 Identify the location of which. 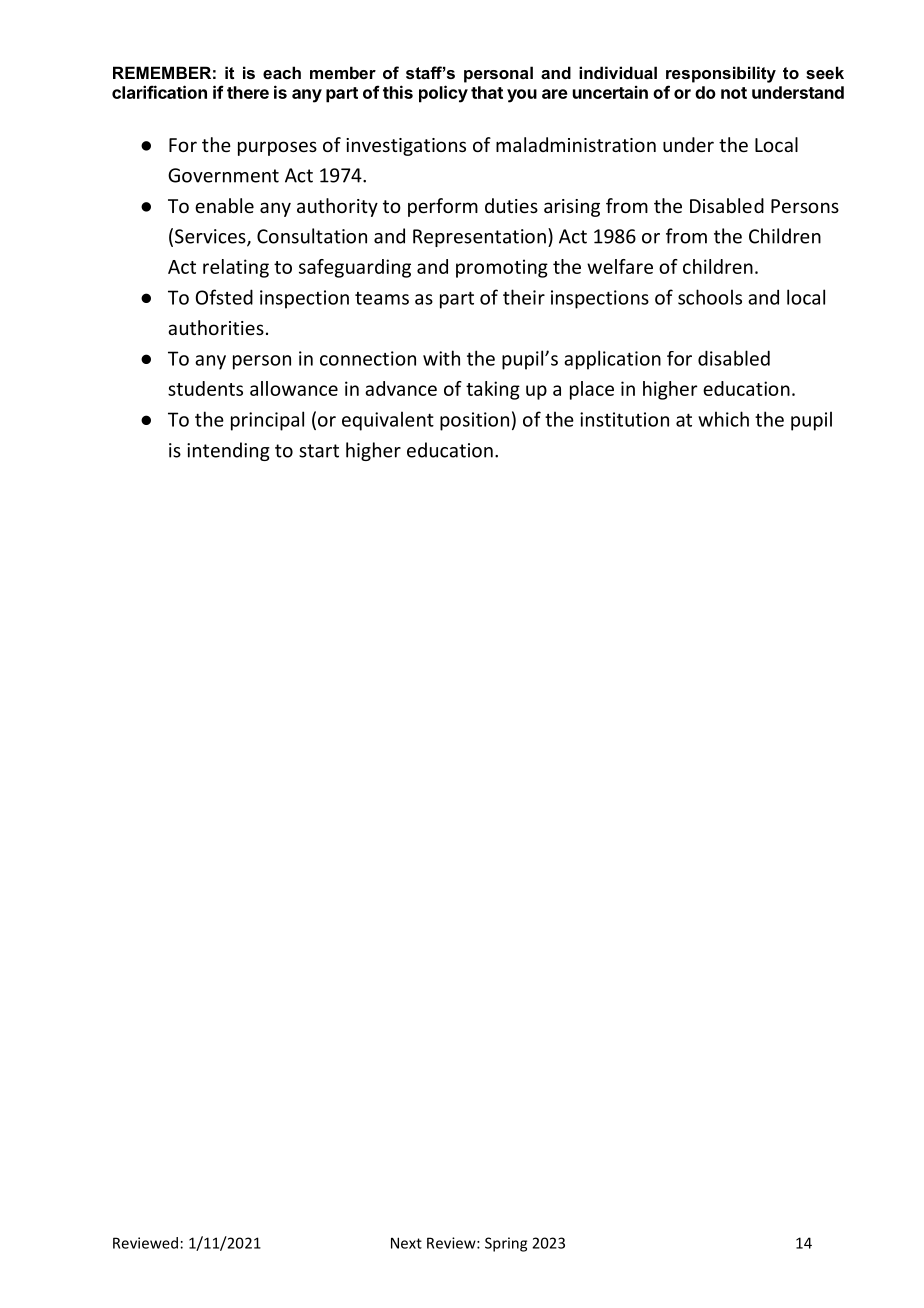
(723, 419).
